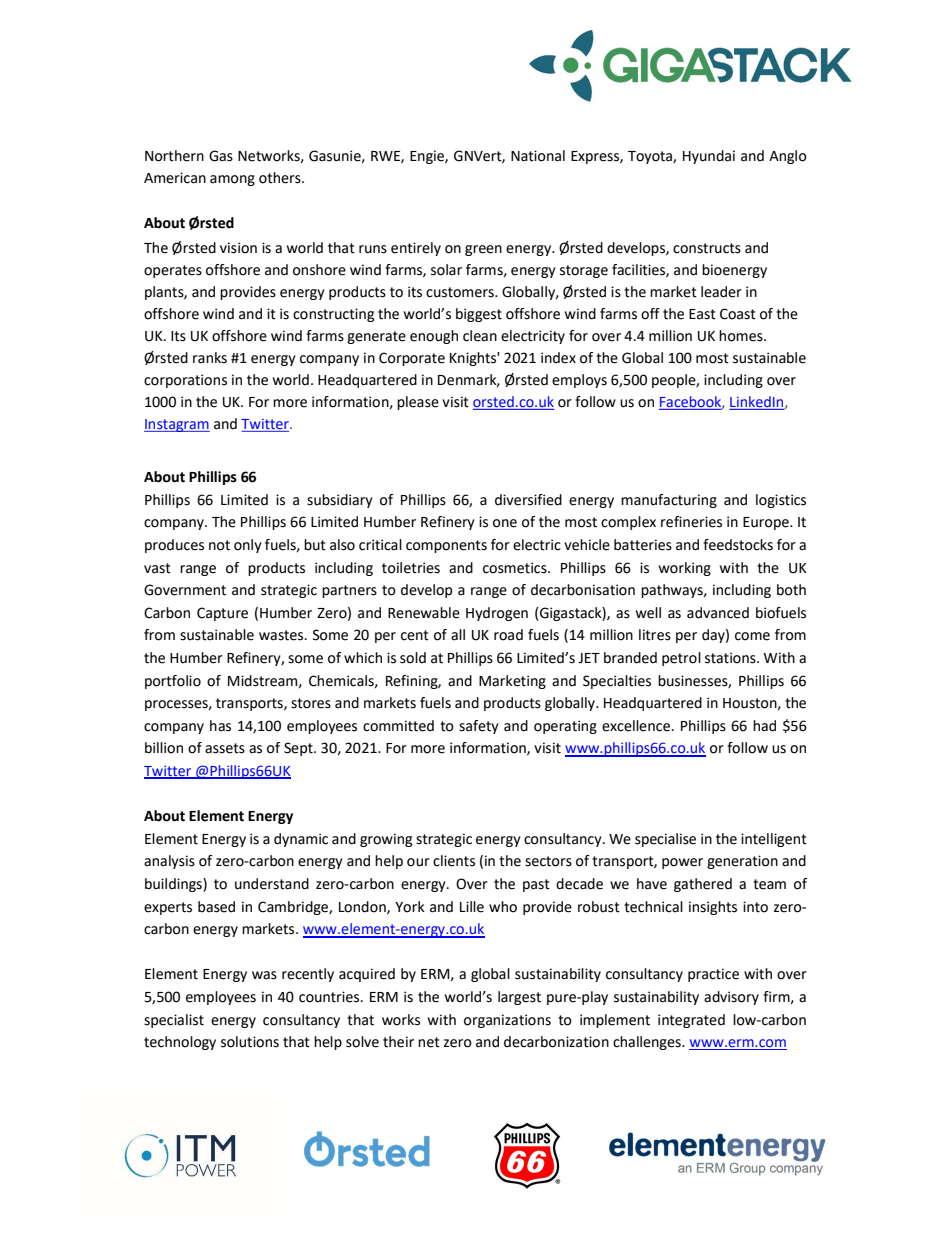  I want to click on manufacturing, so click(669, 501).
